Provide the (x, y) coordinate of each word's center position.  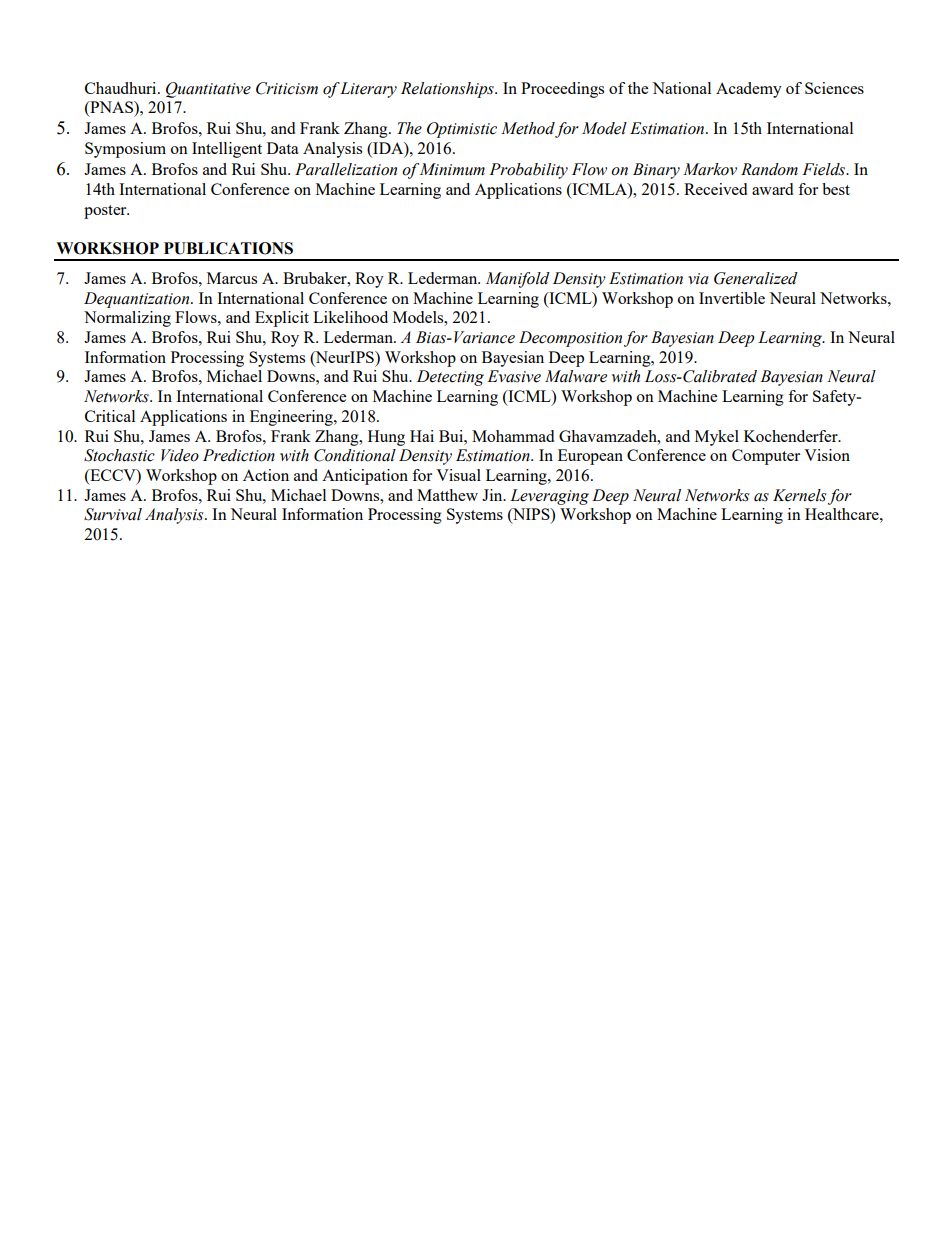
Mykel (717, 438)
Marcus (232, 278)
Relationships (448, 90)
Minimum (452, 169)
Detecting (450, 378)
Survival (113, 514)
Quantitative (208, 90)
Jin (493, 495)
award (772, 189)
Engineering (292, 418)
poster (106, 212)
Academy (749, 90)
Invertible (732, 298)
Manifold (518, 280)
